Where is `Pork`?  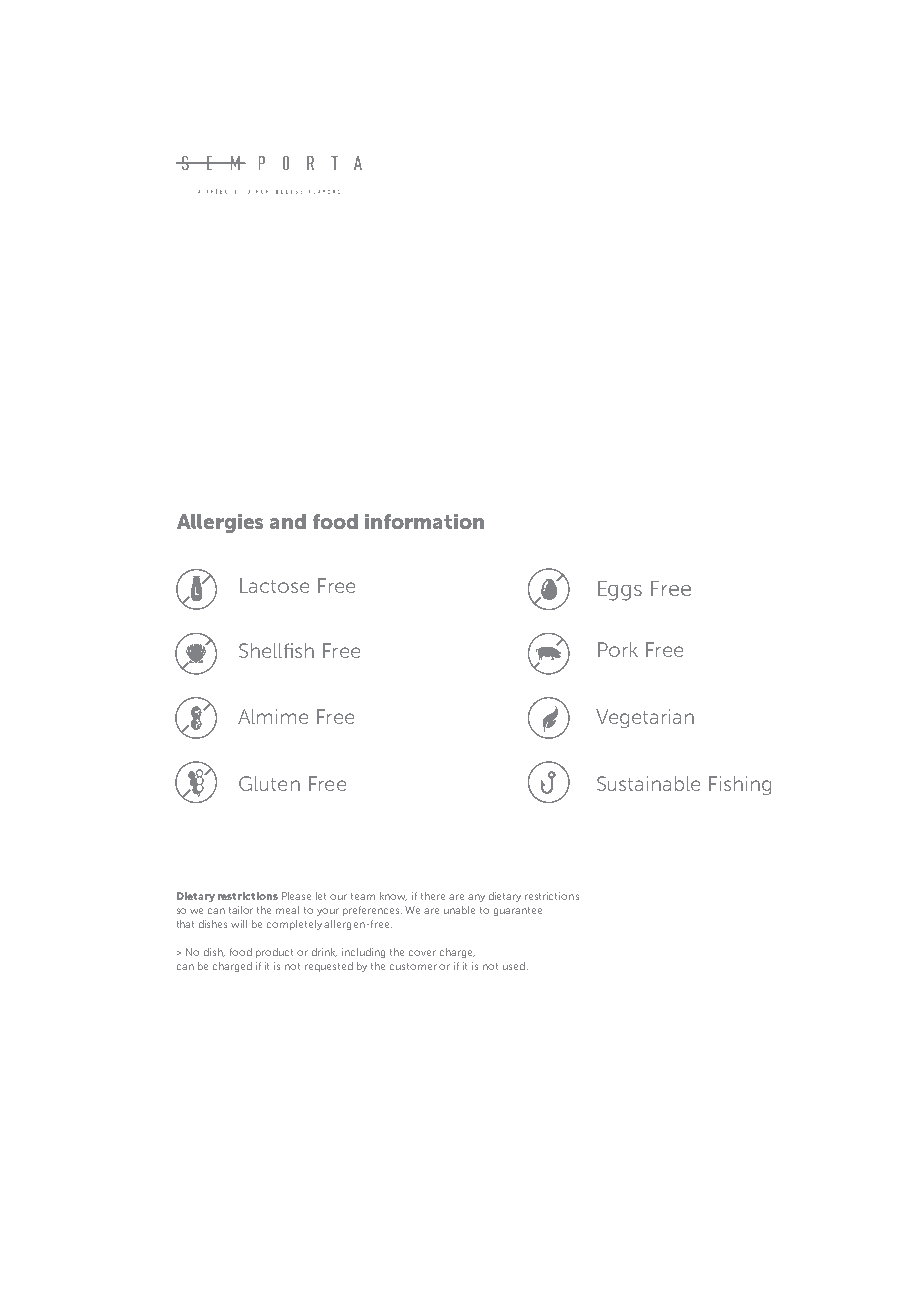 Pork is located at coordinates (618, 649).
